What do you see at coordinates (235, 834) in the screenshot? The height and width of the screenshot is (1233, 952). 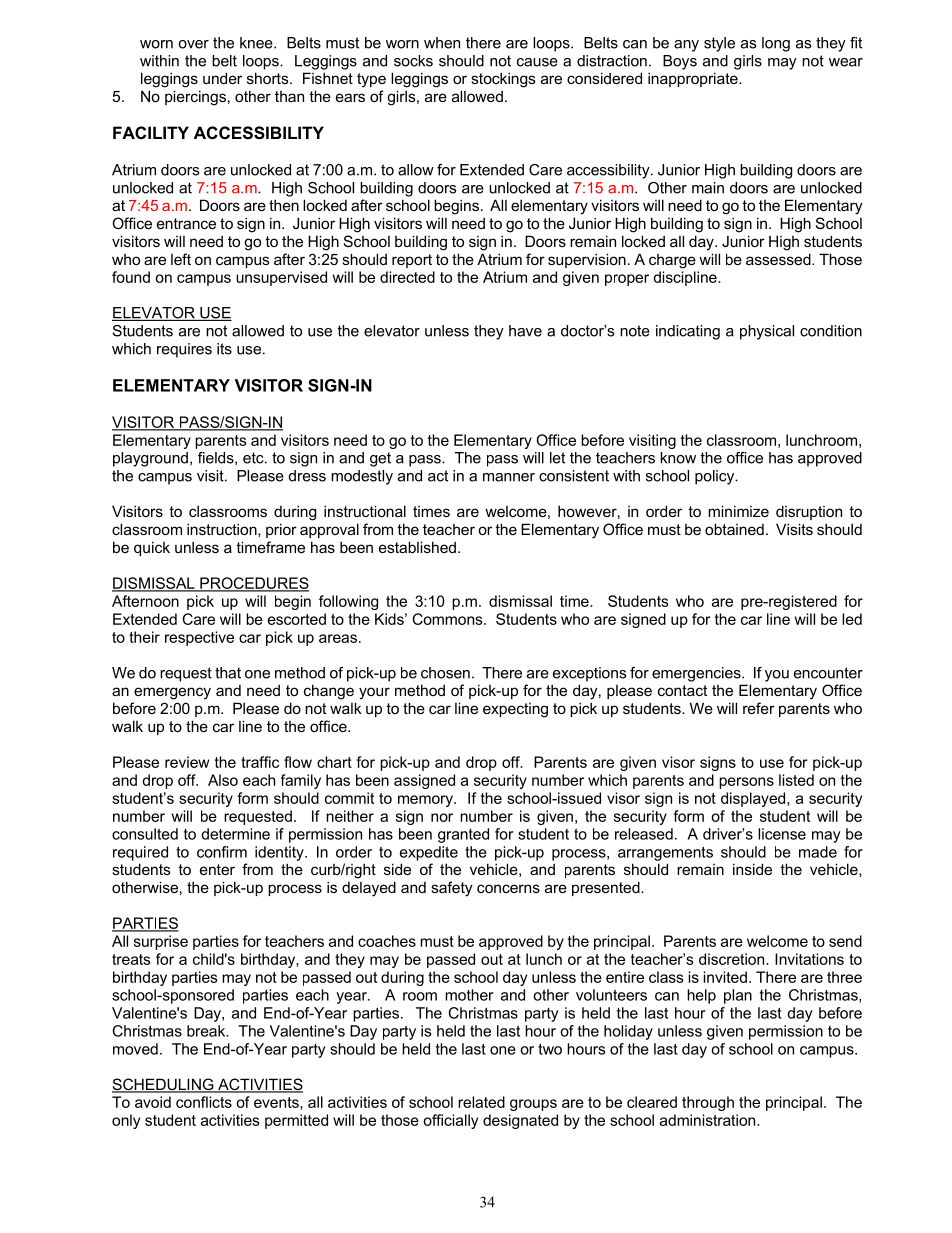 I see `determine` at bounding box center [235, 834].
